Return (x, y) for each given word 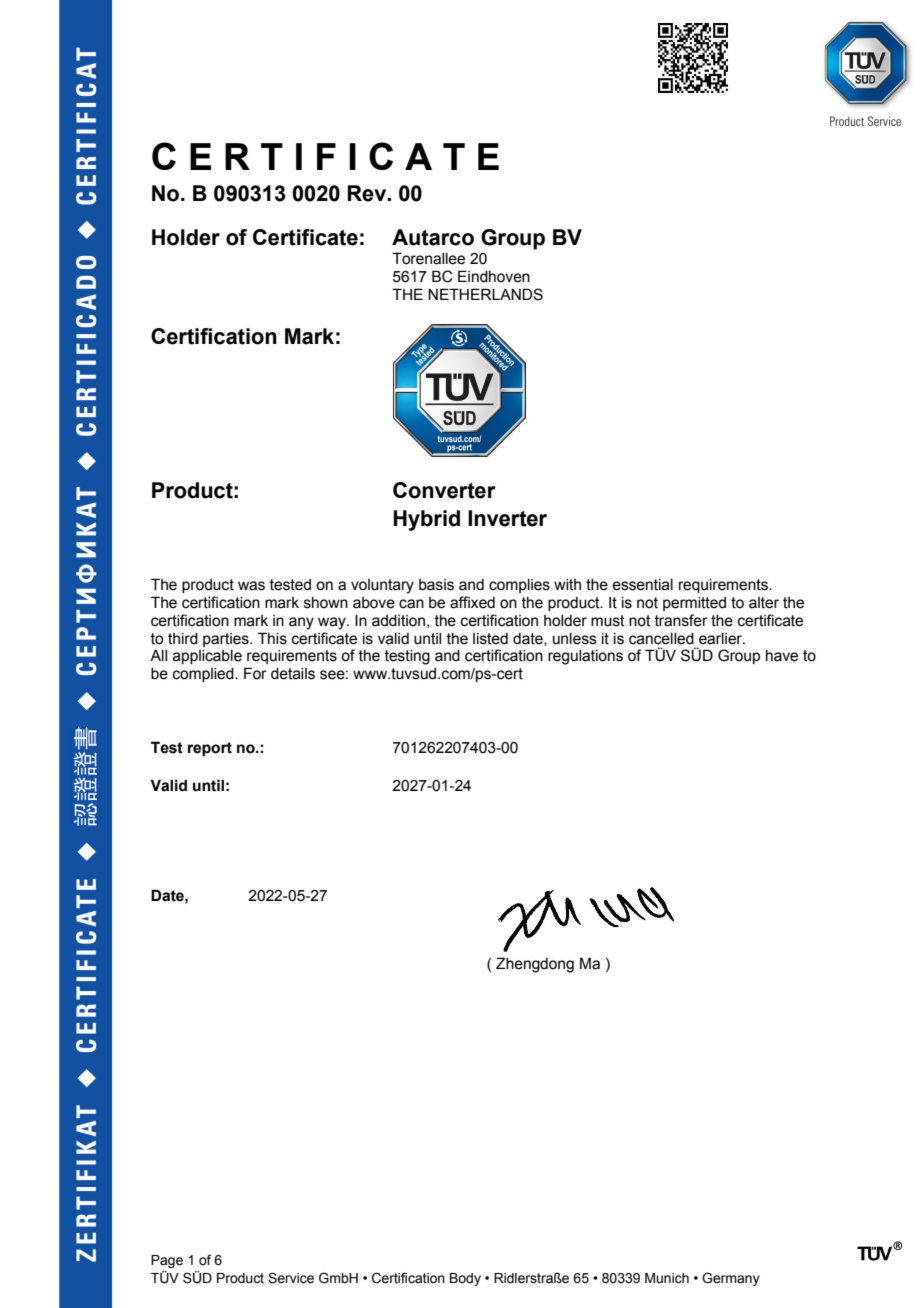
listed (490, 639)
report (210, 749)
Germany (731, 1279)
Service (291, 1278)
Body (465, 1279)
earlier (722, 639)
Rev (368, 193)
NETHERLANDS (485, 294)
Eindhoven (494, 276)
